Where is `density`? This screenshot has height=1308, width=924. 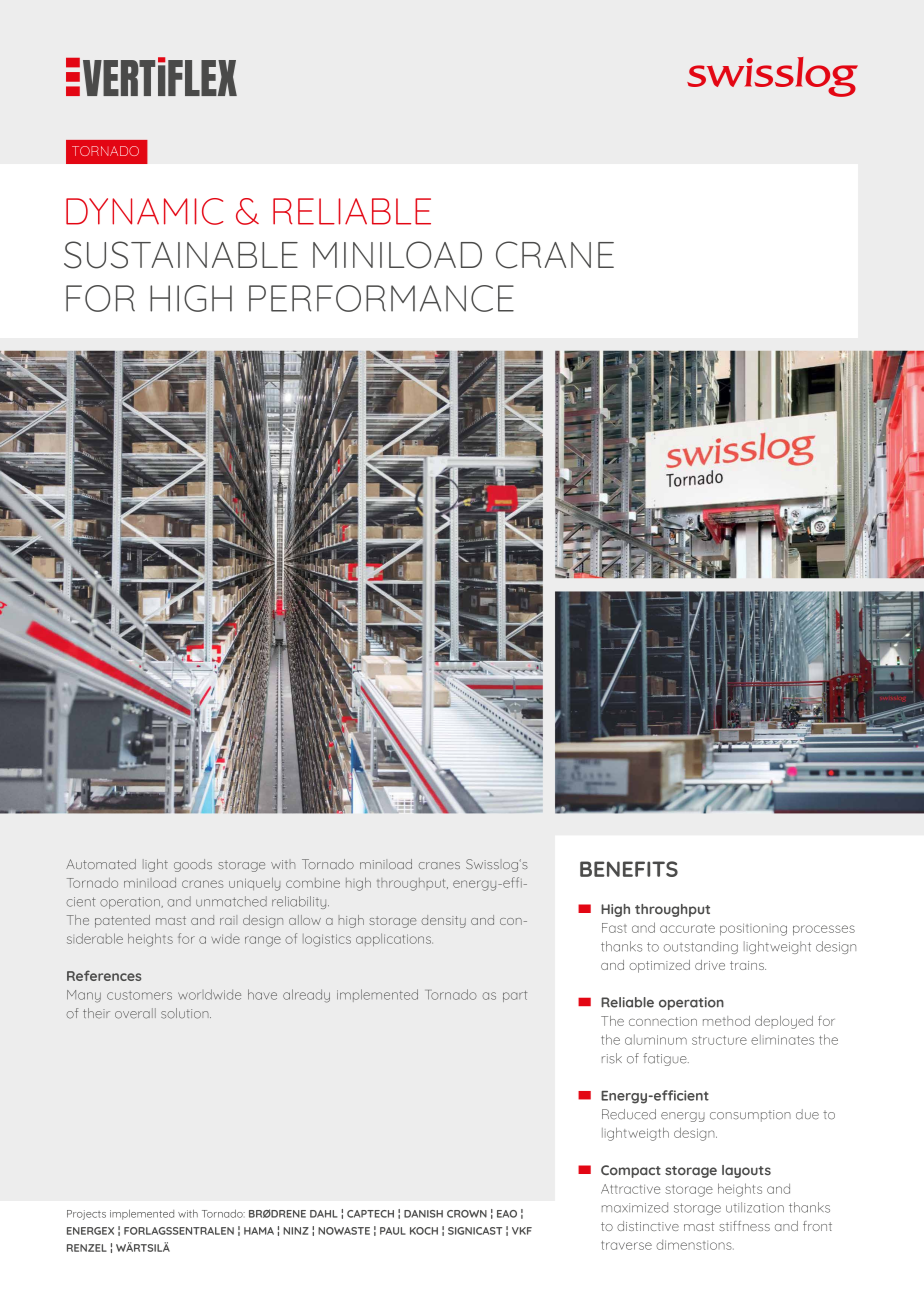
density is located at coordinates (443, 921).
